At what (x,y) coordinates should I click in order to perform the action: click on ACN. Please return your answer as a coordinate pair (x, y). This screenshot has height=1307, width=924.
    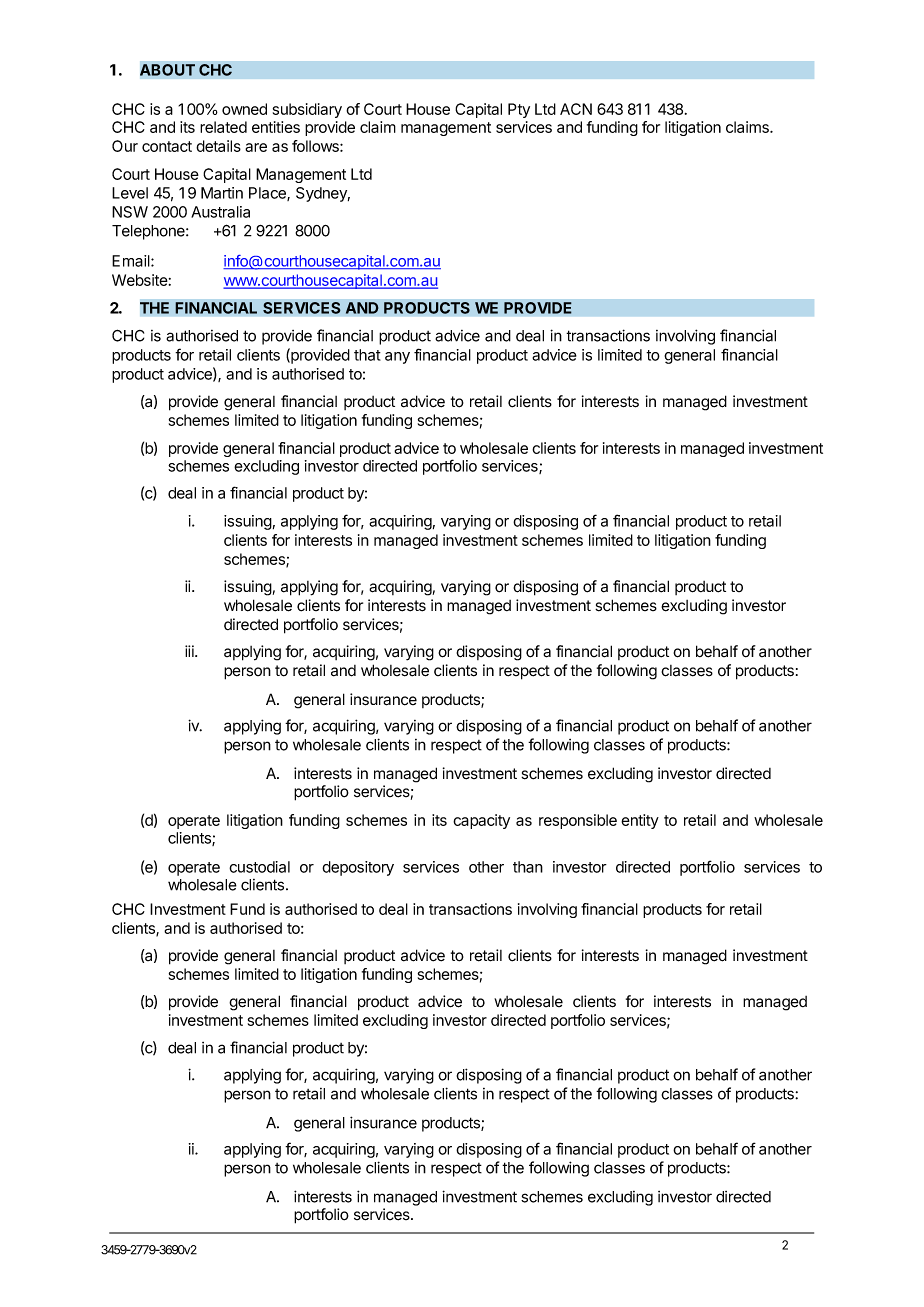
    Looking at the image, I should click on (576, 109).
